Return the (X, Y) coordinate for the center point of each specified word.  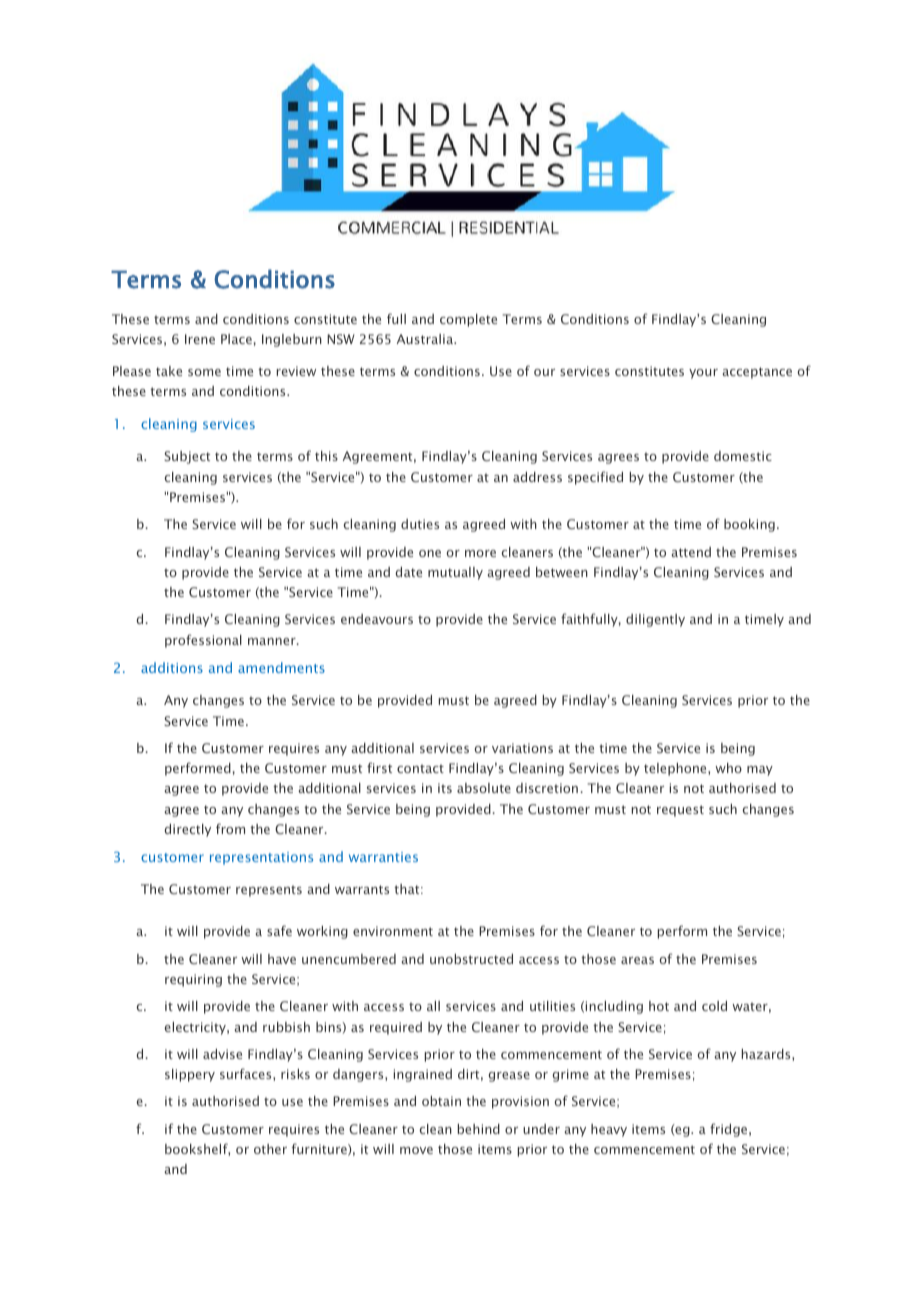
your (703, 374)
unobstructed (471, 959)
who (728, 768)
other (270, 1149)
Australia (426, 339)
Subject (187, 457)
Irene (200, 339)
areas (637, 960)
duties (420, 524)
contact (420, 769)
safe (279, 930)
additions (172, 667)
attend (691, 552)
